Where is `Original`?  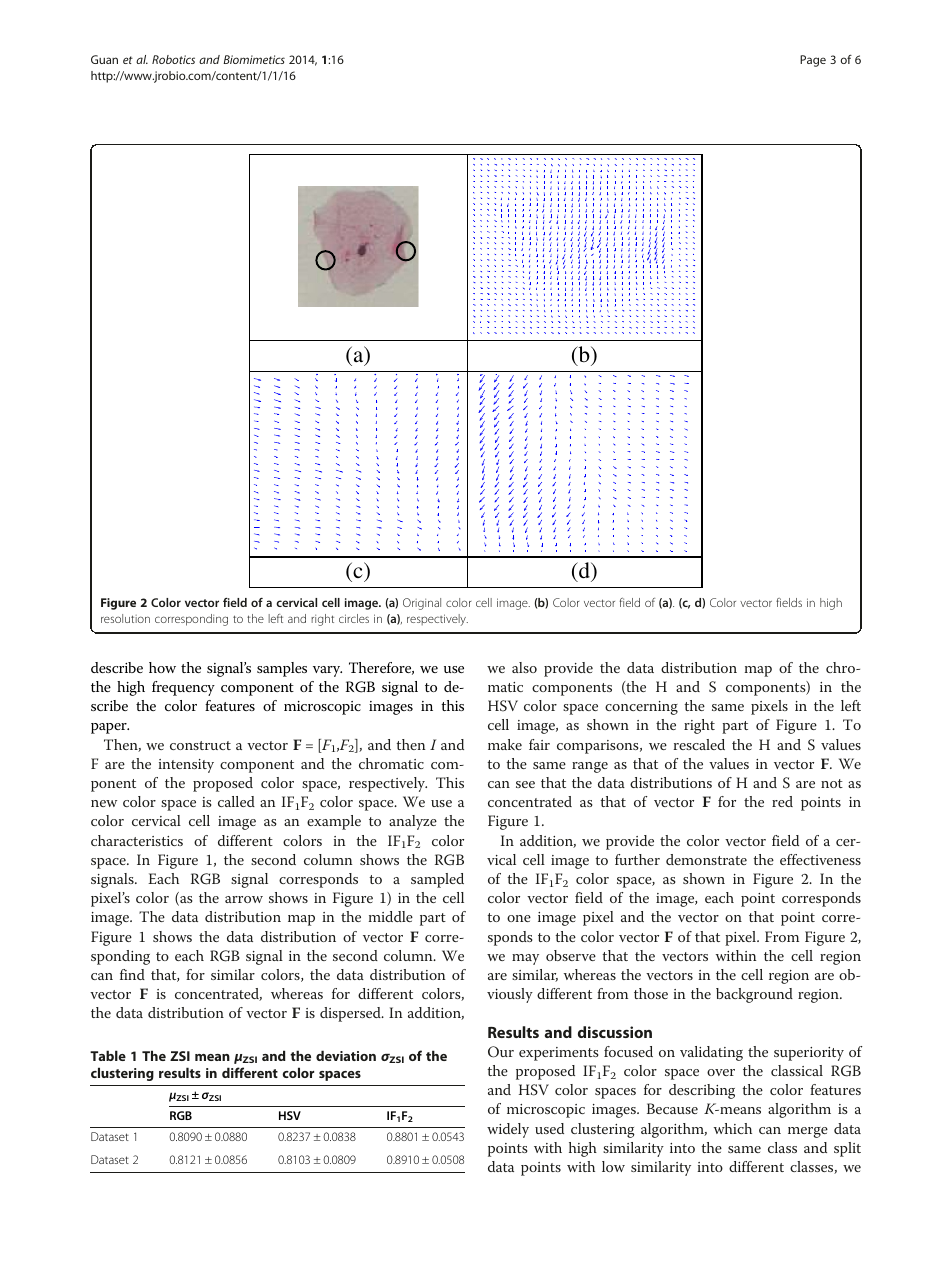 Original is located at coordinates (422, 604).
